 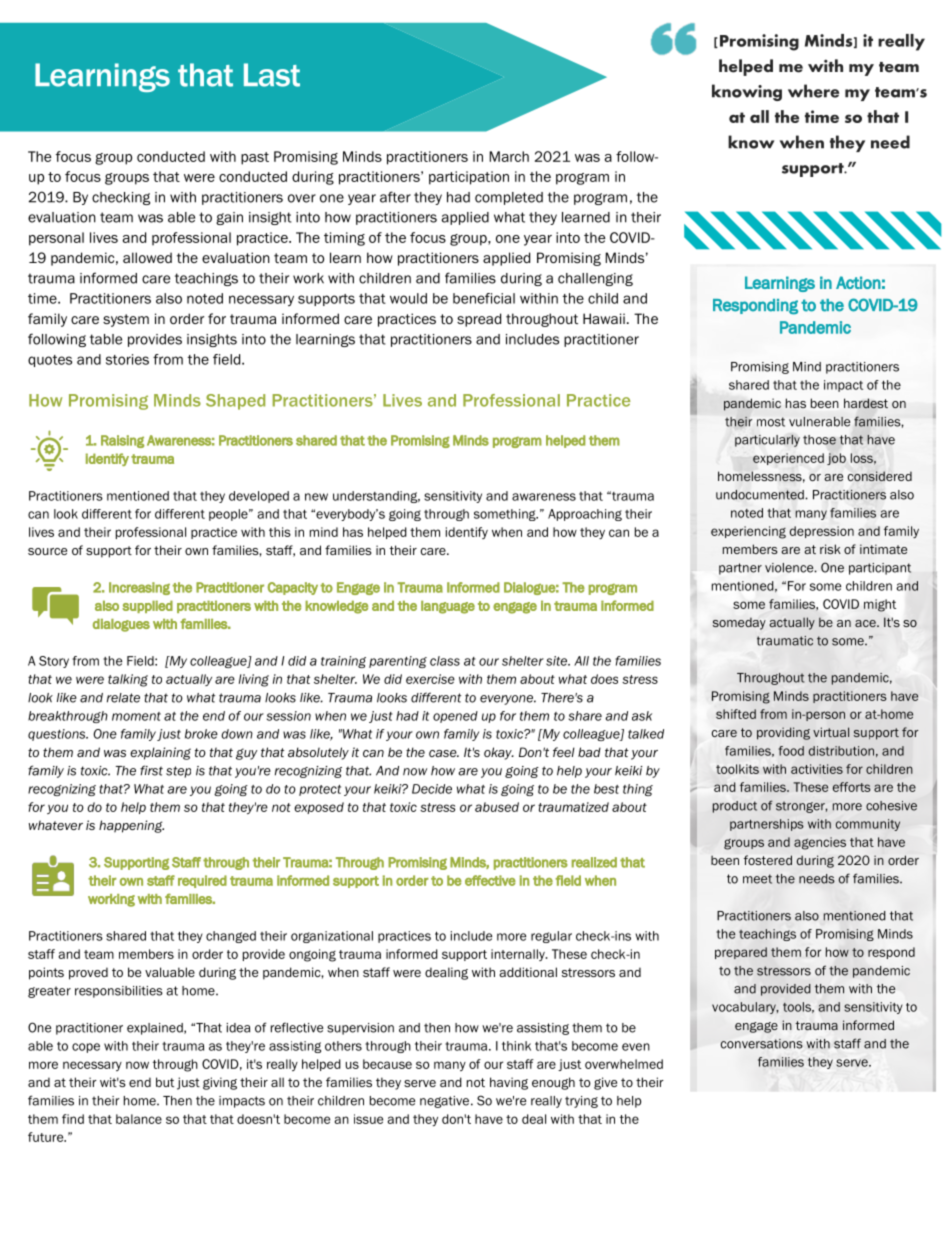 What do you see at coordinates (509, 1083) in the image?
I see `having` at bounding box center [509, 1083].
